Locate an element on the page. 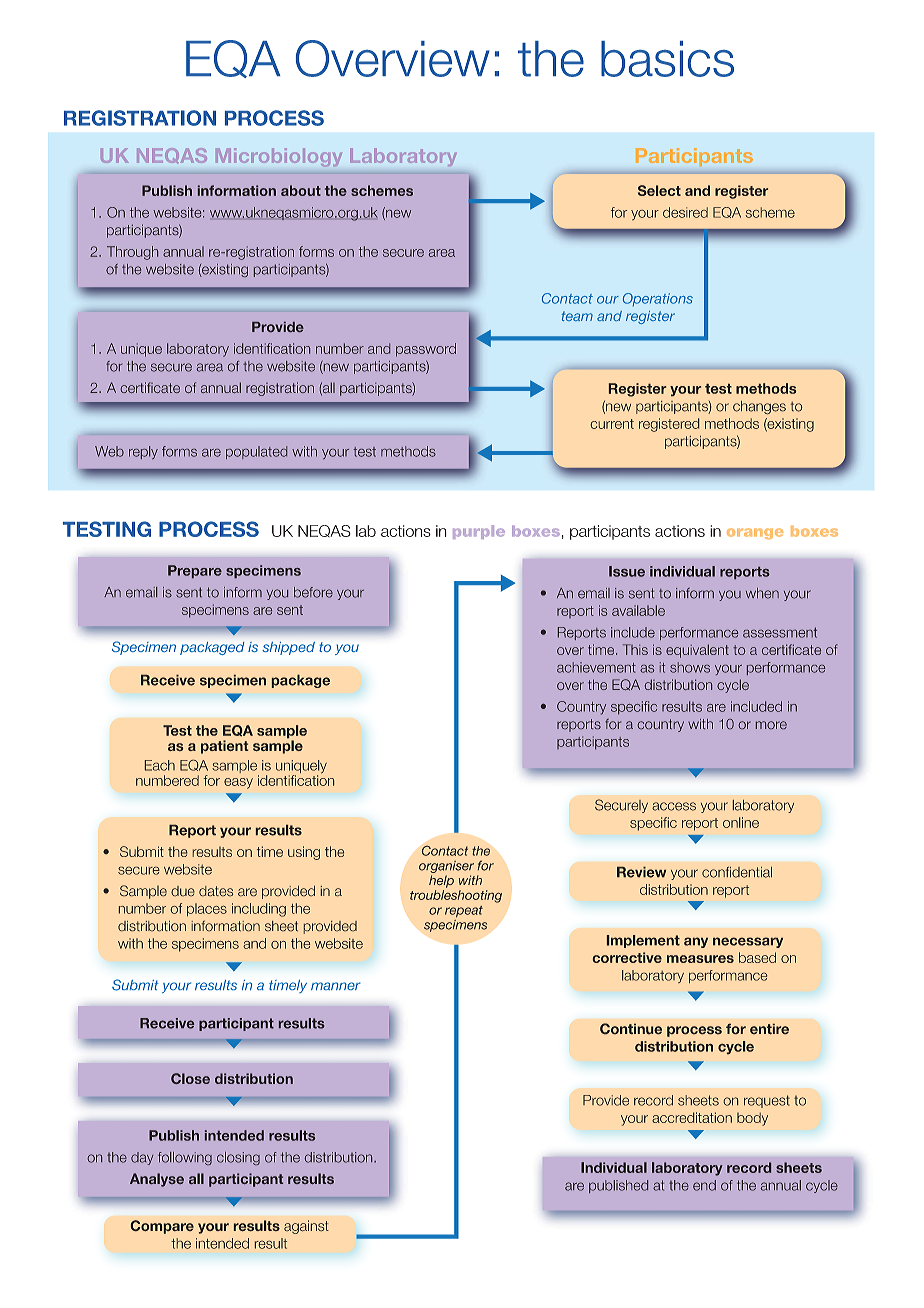 The image size is (924, 1308). shipped is located at coordinates (289, 648).
